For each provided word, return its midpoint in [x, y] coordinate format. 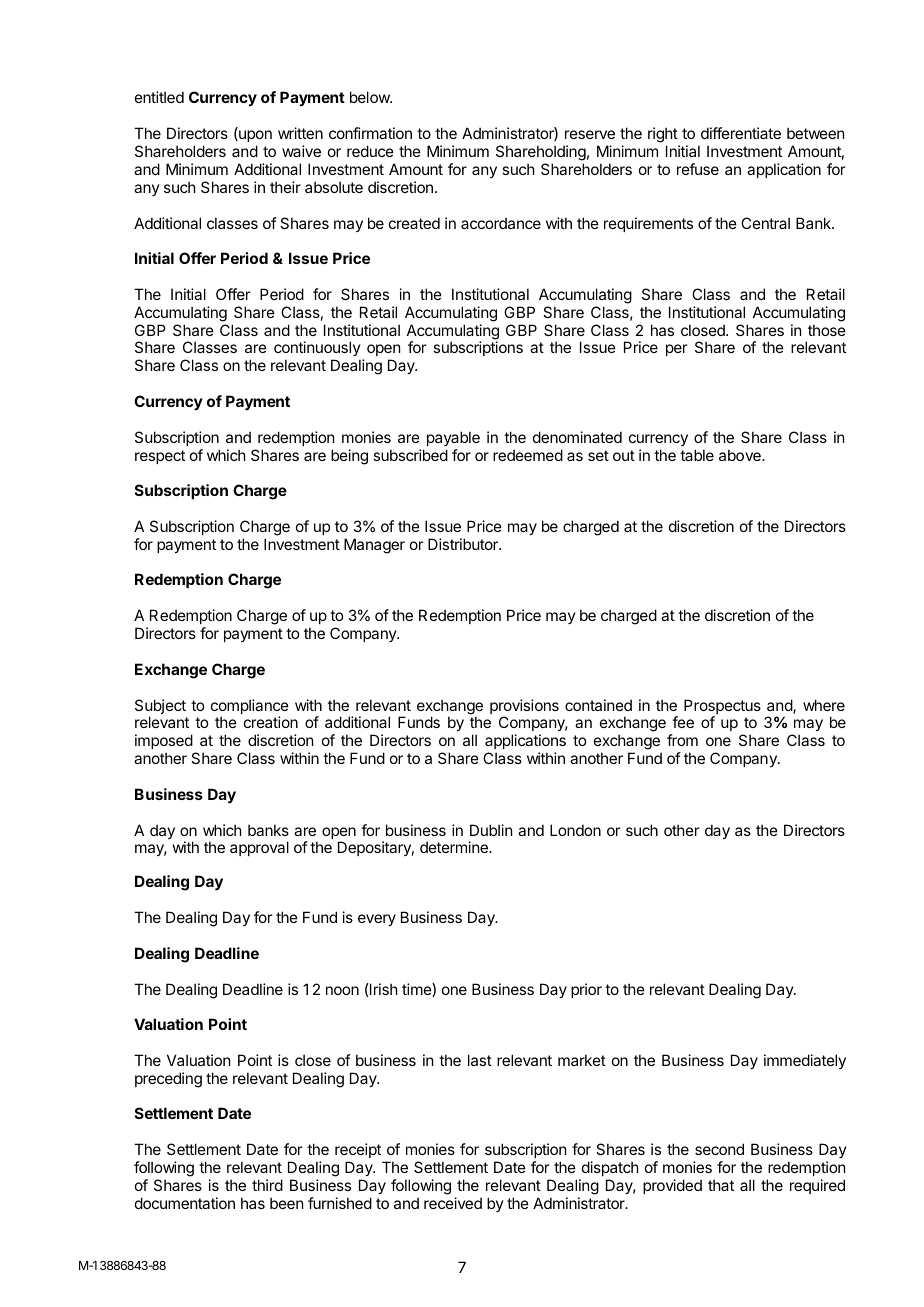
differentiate [741, 133]
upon [254, 136]
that [721, 1185]
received [453, 1203]
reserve [590, 134]
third [267, 1185]
